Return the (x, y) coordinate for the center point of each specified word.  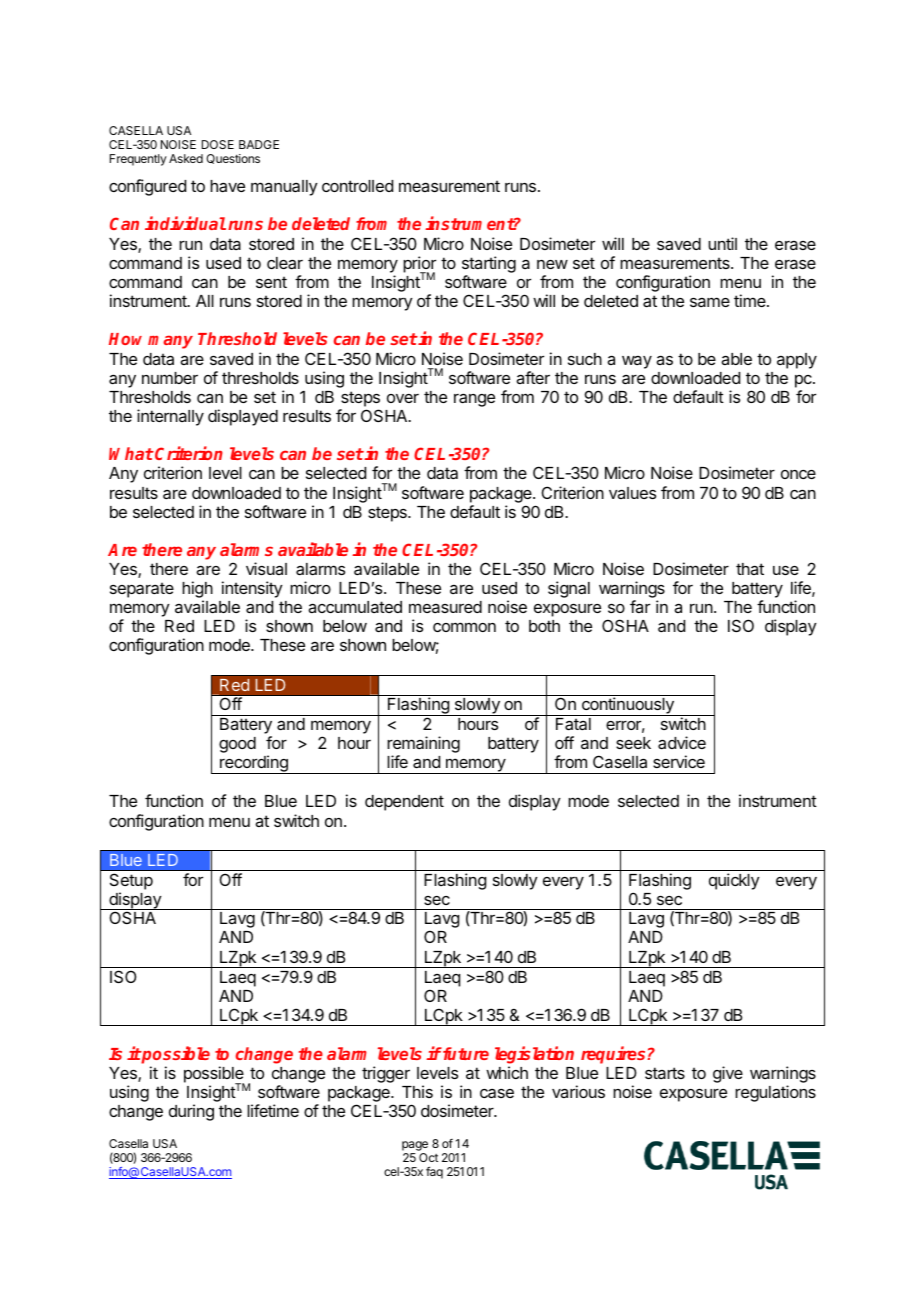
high (197, 591)
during (191, 1112)
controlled (357, 186)
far (640, 606)
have (227, 186)
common (464, 627)
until (722, 243)
